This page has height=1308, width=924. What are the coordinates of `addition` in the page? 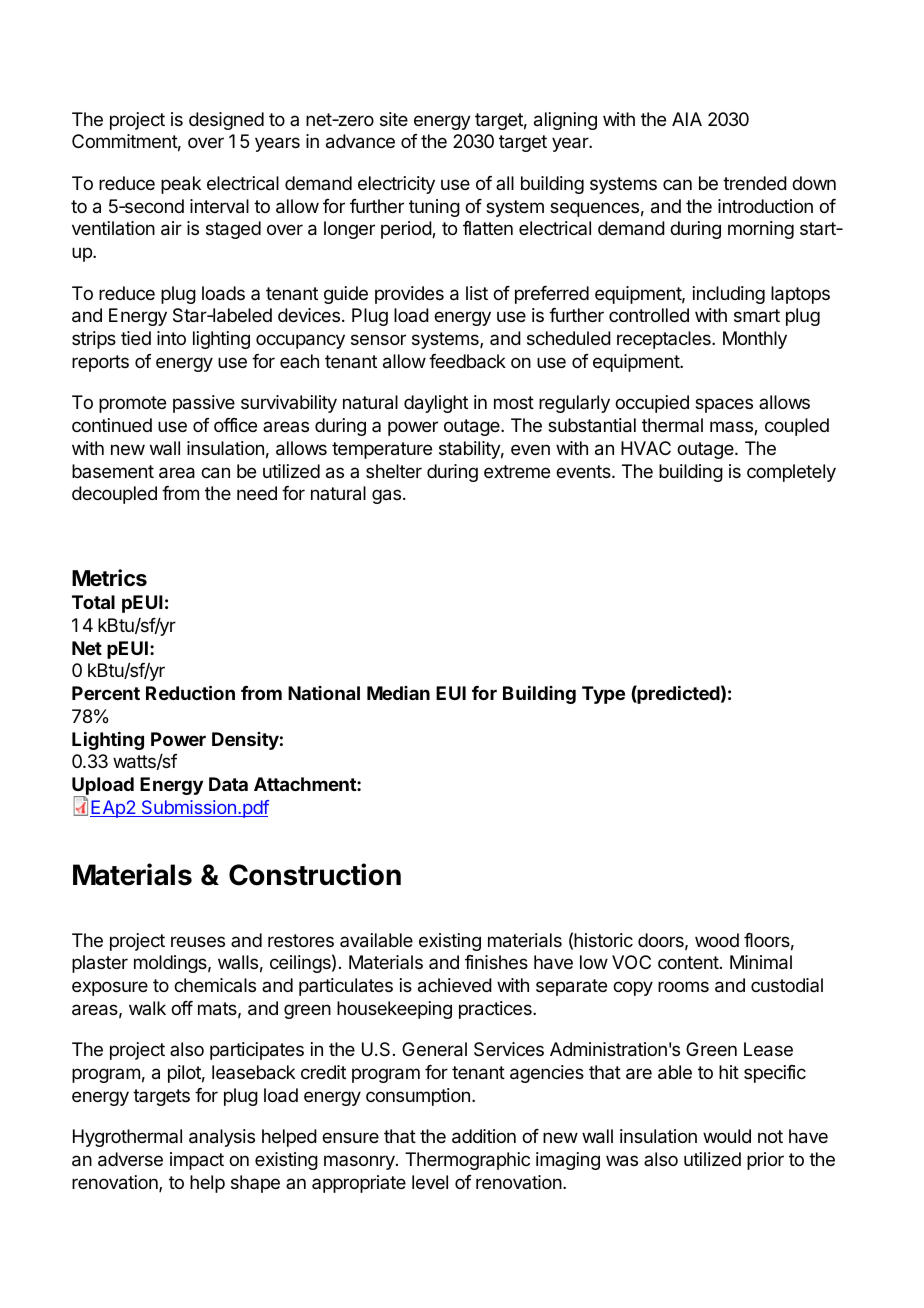 It's located at (484, 1136).
